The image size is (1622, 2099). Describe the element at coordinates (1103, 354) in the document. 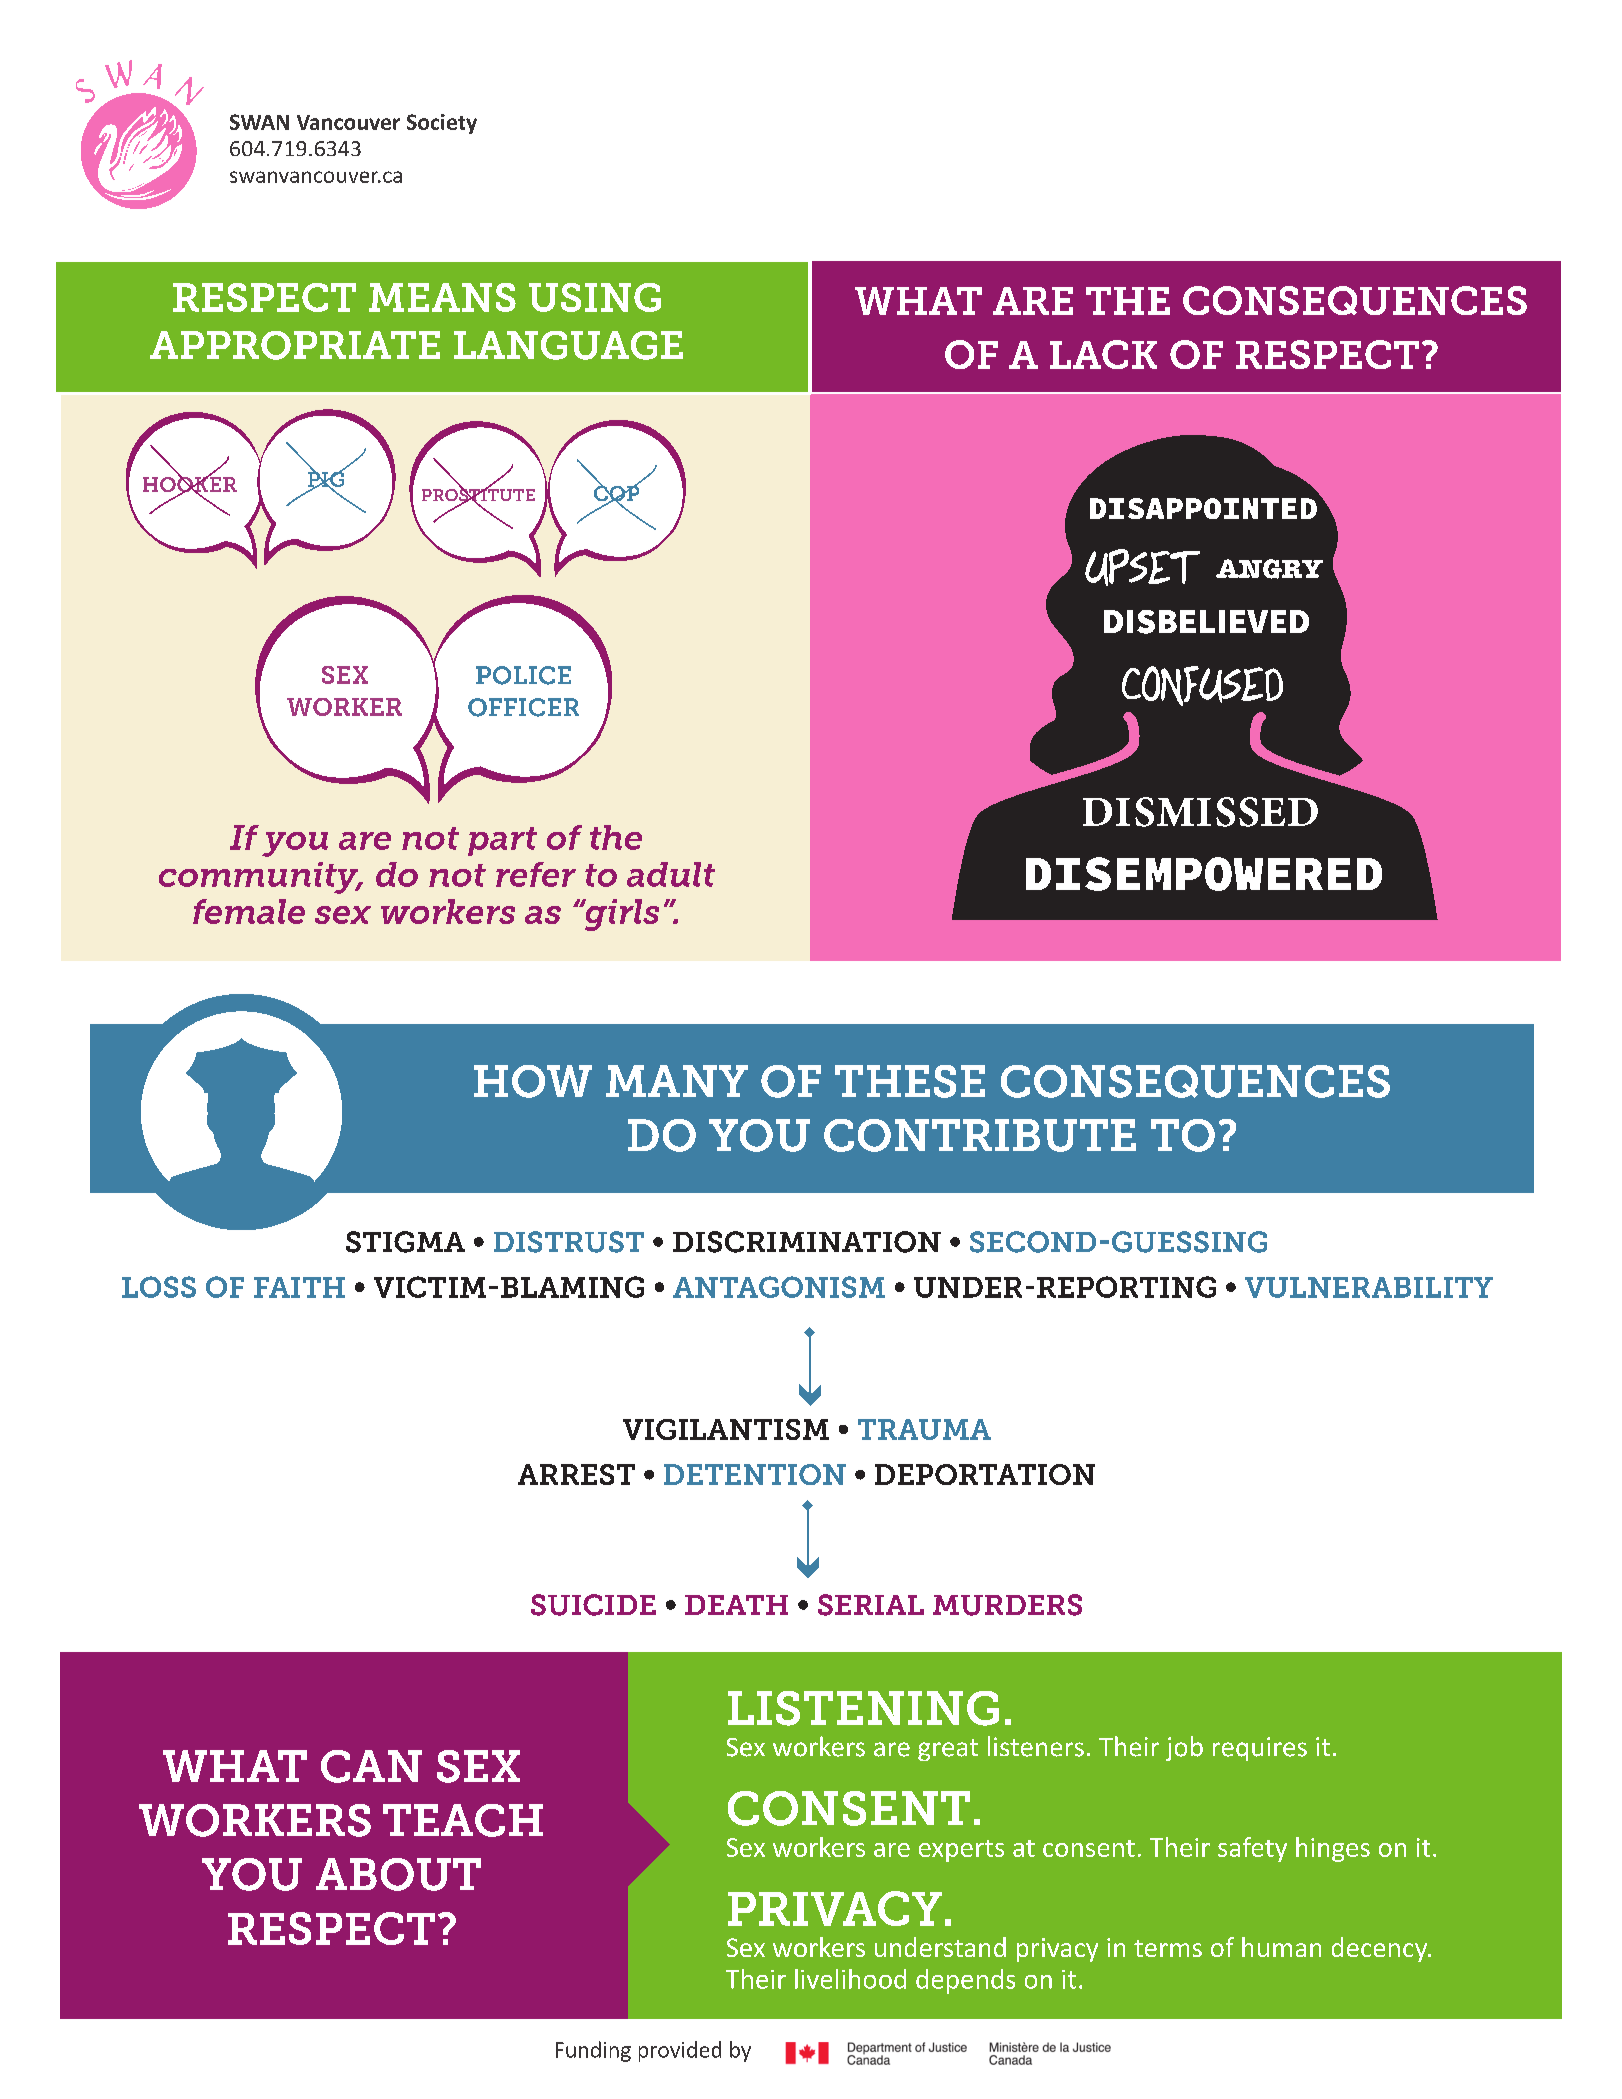

I see `LACK` at that location.
